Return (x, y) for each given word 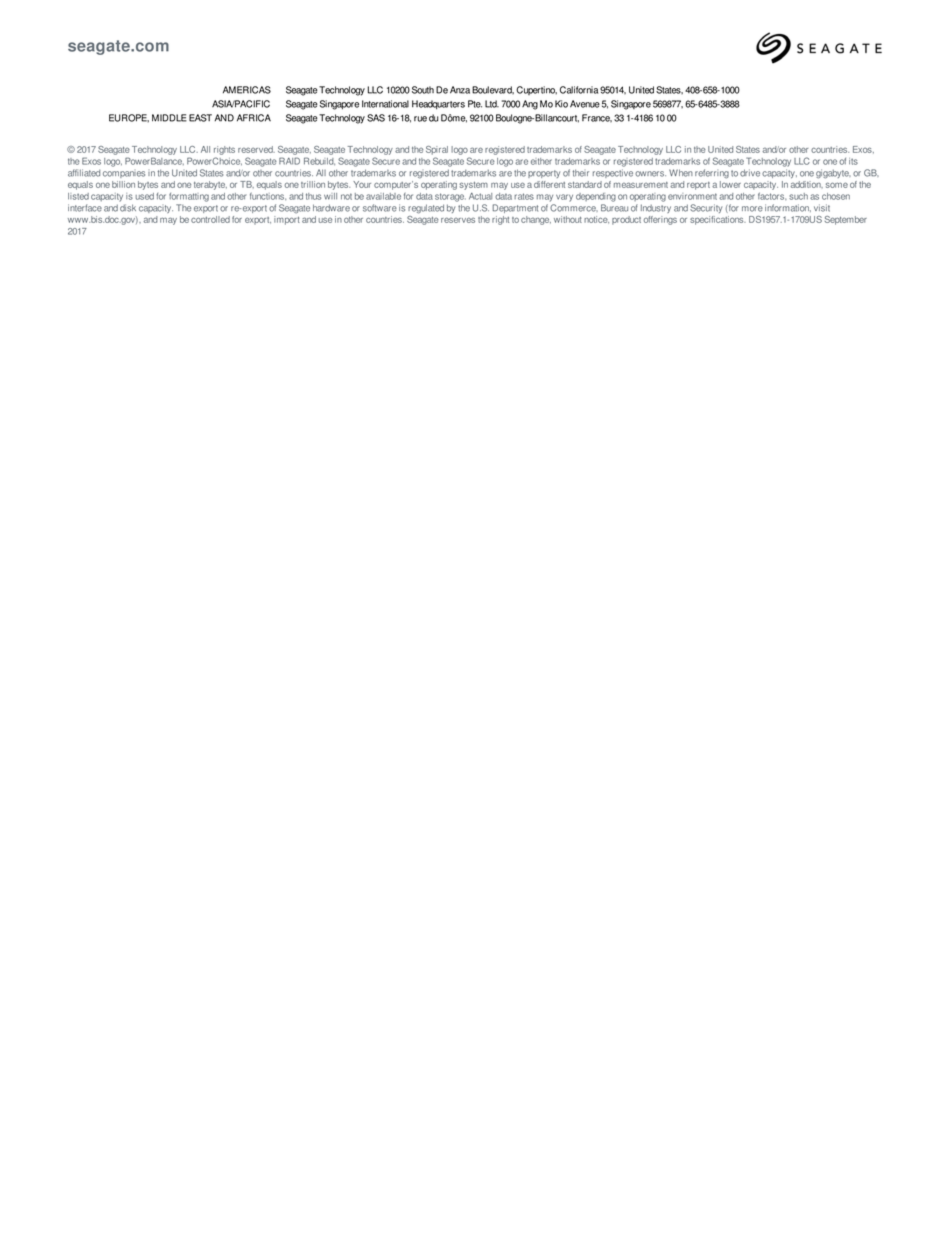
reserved (256, 149)
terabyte (210, 185)
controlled (210, 219)
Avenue (585, 104)
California (579, 90)
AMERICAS (247, 90)
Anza (460, 90)
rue (420, 119)
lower (730, 183)
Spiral (437, 150)
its (853, 161)
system (474, 186)
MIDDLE (169, 118)
